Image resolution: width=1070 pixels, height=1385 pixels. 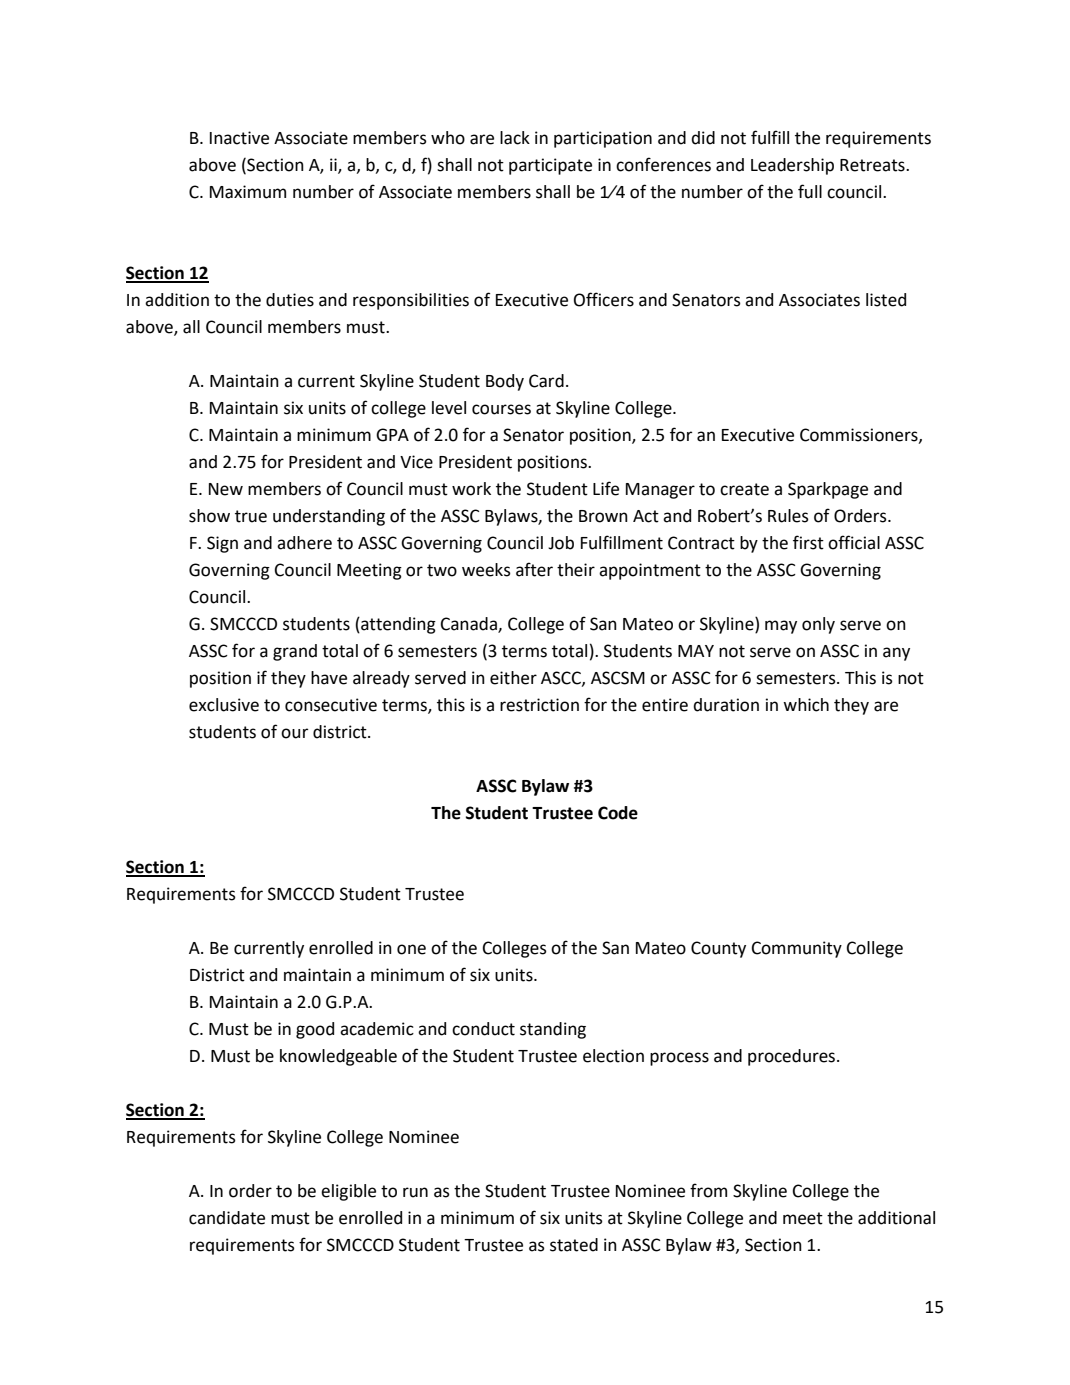 What do you see at coordinates (329, 678) in the image?
I see `have` at bounding box center [329, 678].
